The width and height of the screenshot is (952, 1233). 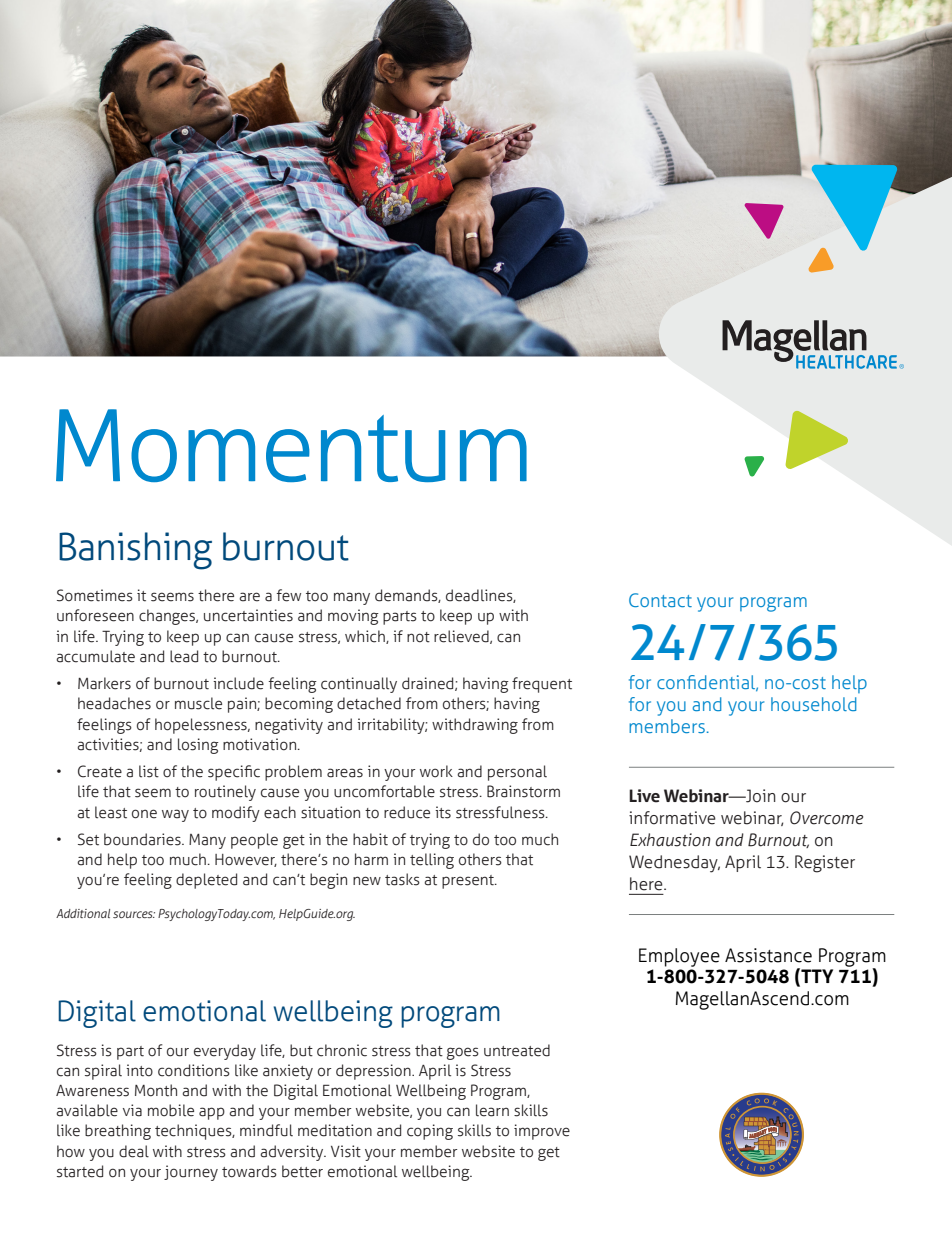 I want to click on few, so click(x=288, y=595).
